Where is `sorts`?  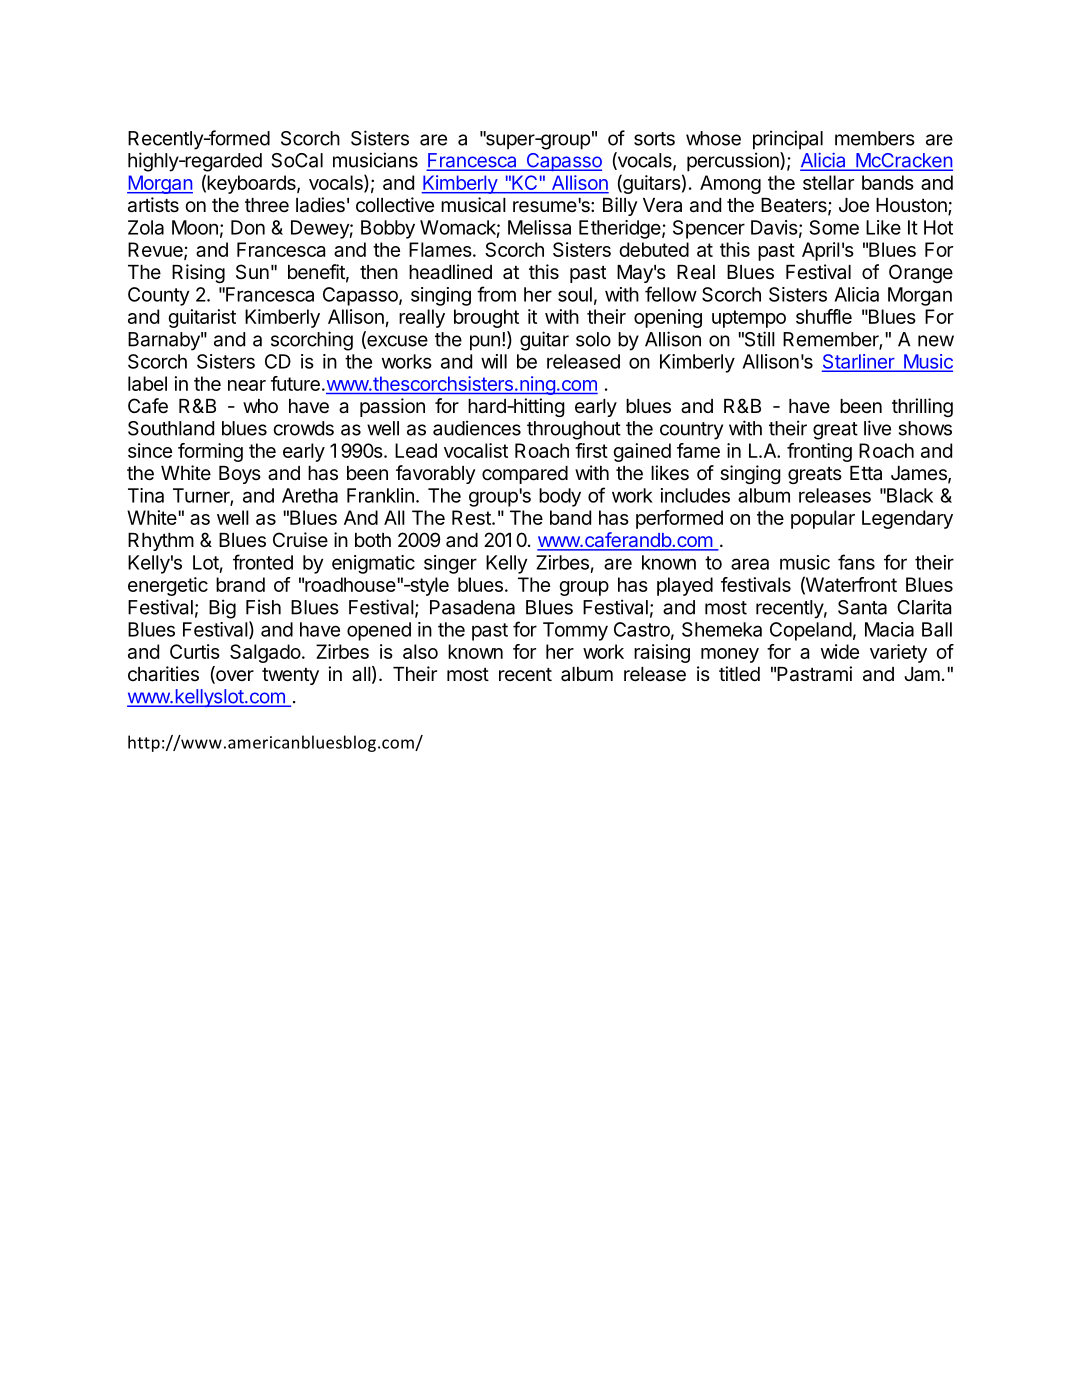 sorts is located at coordinates (654, 139).
